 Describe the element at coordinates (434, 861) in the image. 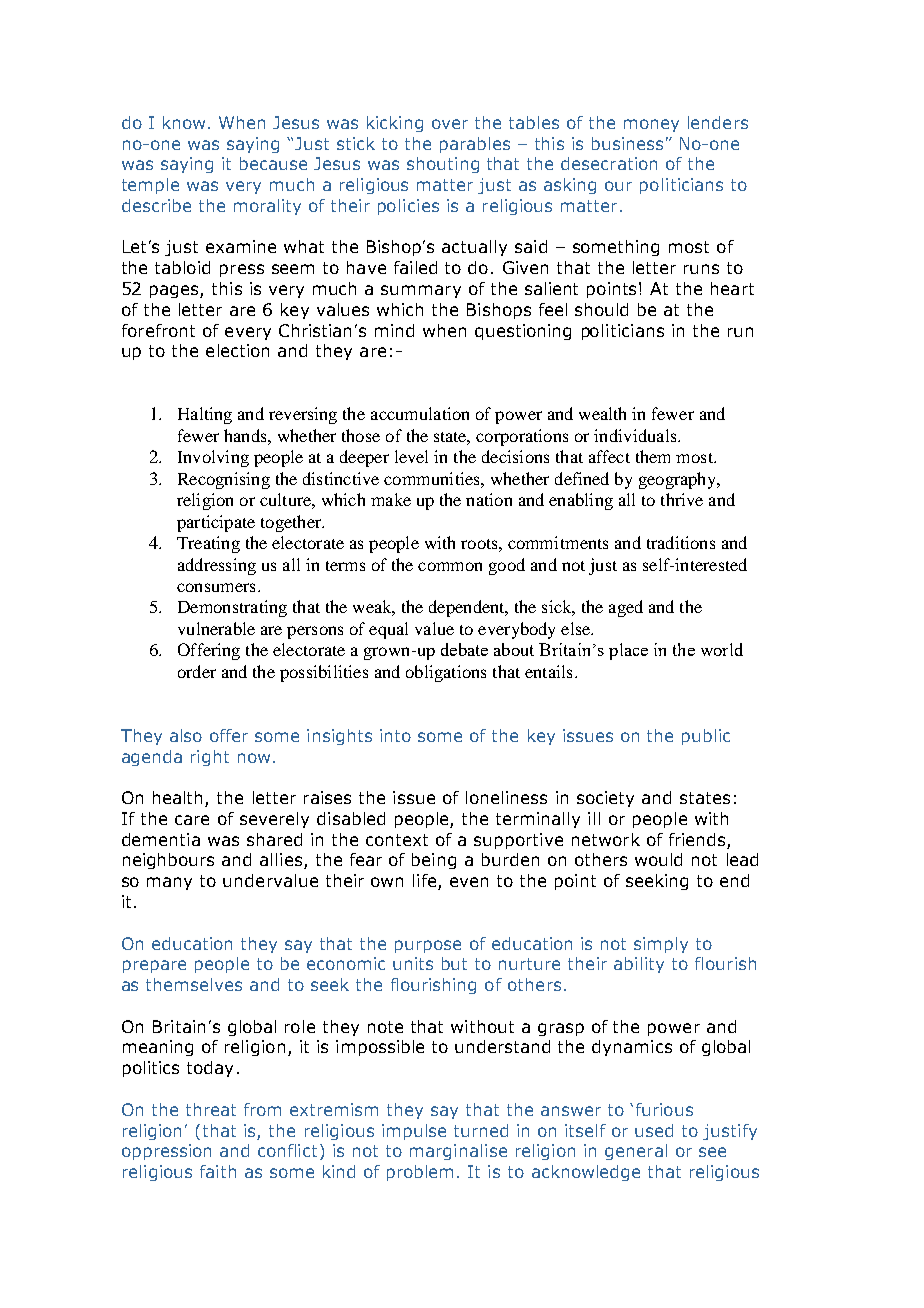

I see `being` at that location.
